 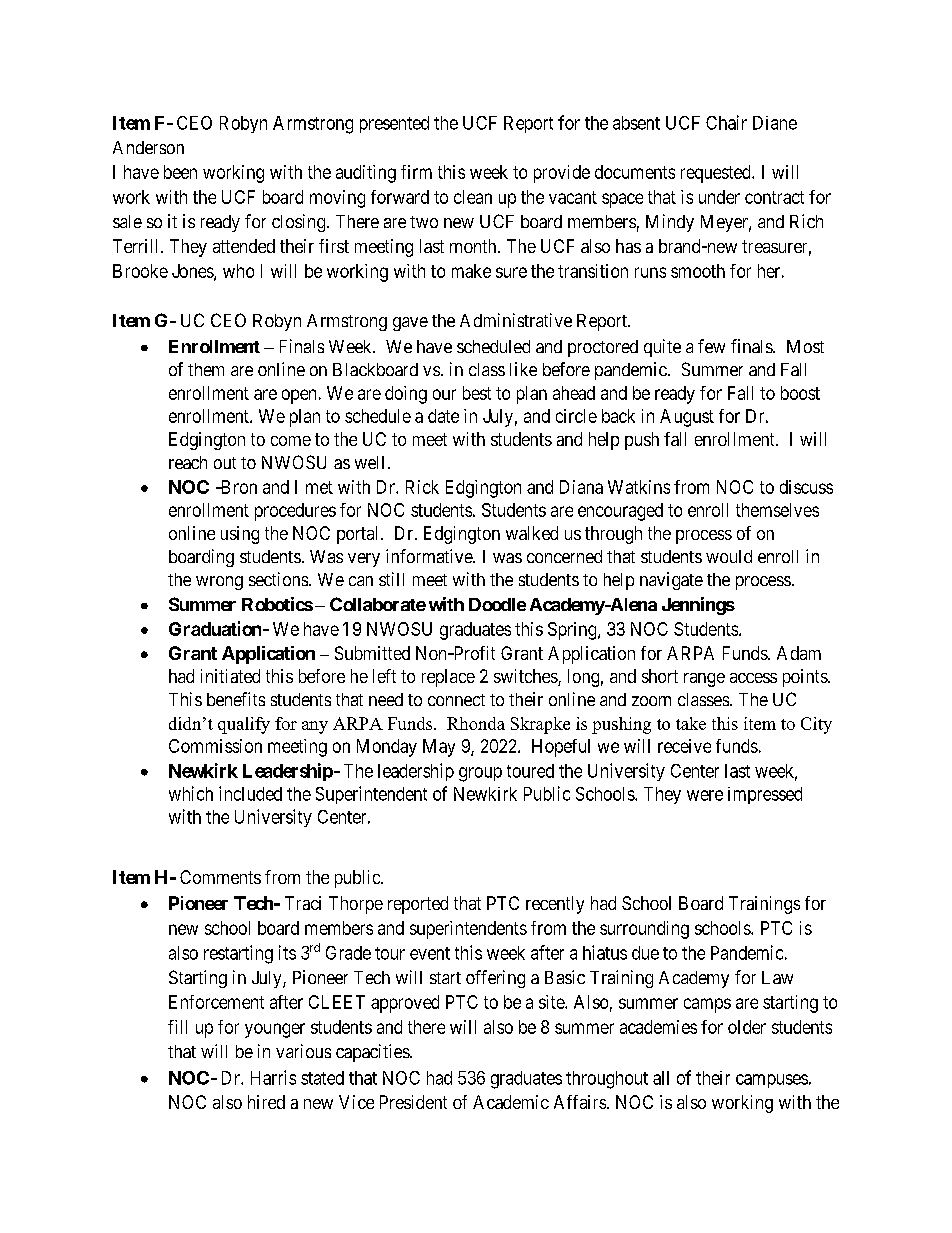 I want to click on Harris, so click(x=273, y=1077).
